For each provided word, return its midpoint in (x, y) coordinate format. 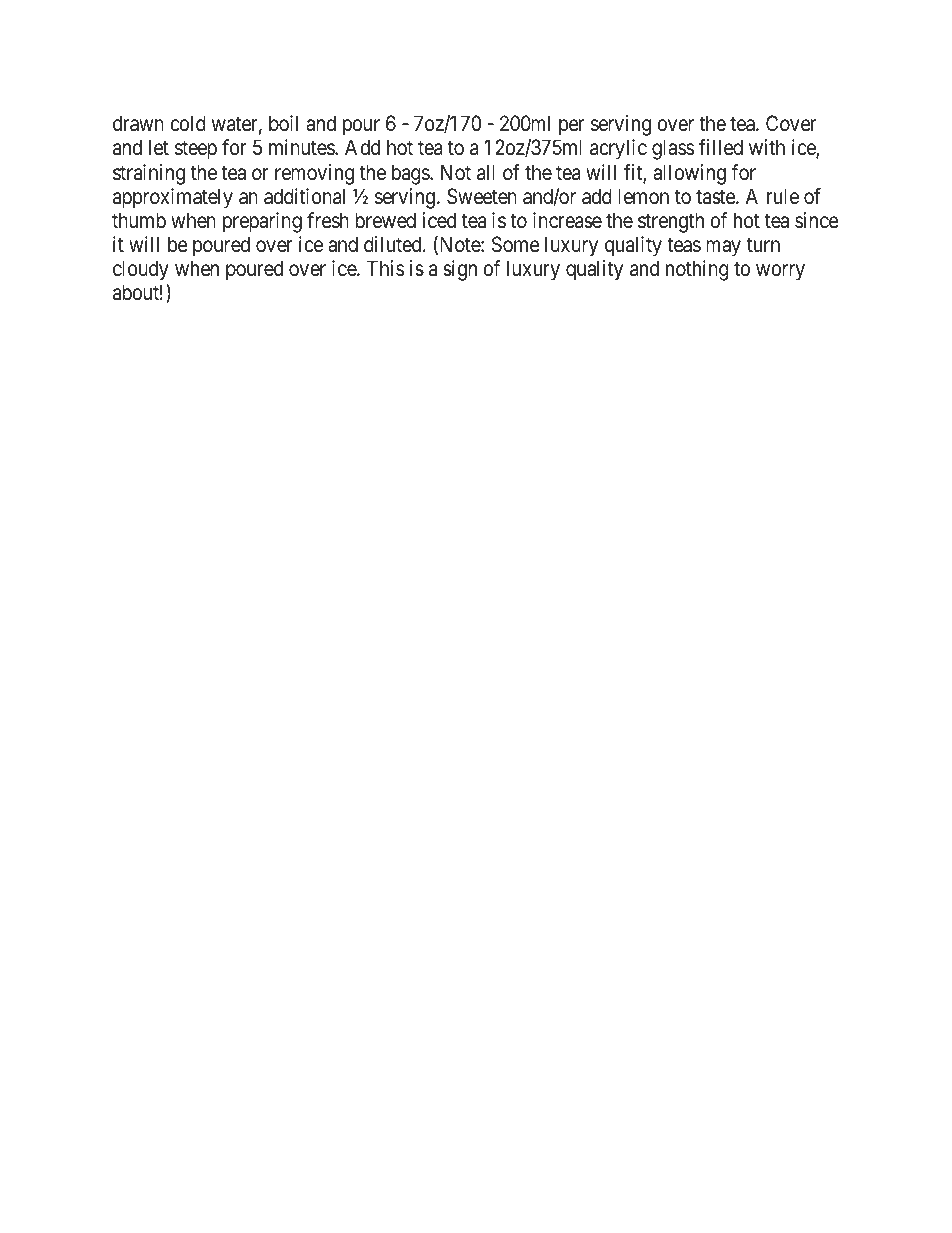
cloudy (141, 272)
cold (188, 123)
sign (460, 270)
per (571, 128)
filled (721, 147)
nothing (697, 270)
